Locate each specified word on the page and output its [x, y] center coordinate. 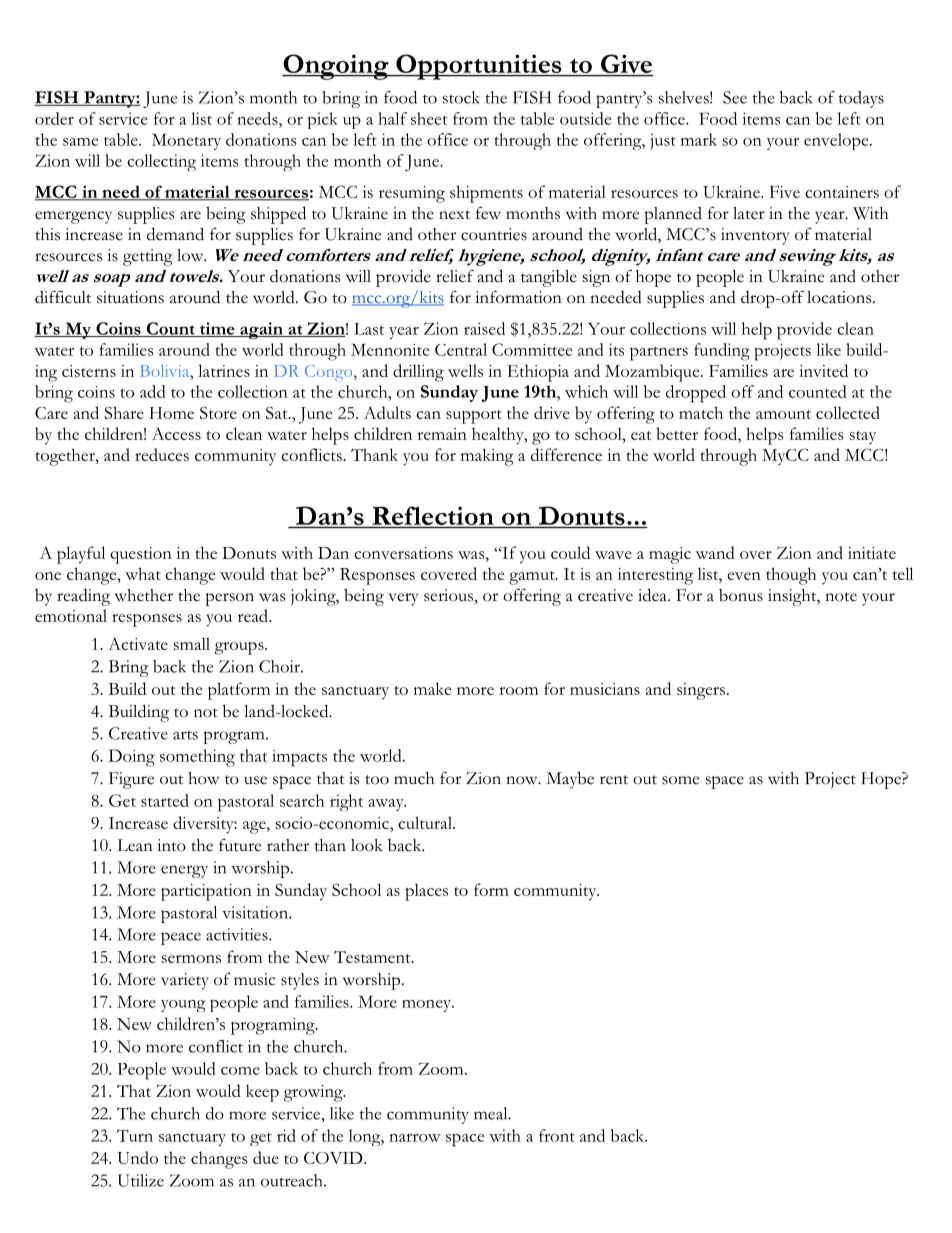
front [557, 1135]
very [403, 599]
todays [861, 99]
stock [461, 97]
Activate [138, 643]
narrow [415, 1138]
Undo [137, 1157]
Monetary [186, 141]
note [841, 597]
